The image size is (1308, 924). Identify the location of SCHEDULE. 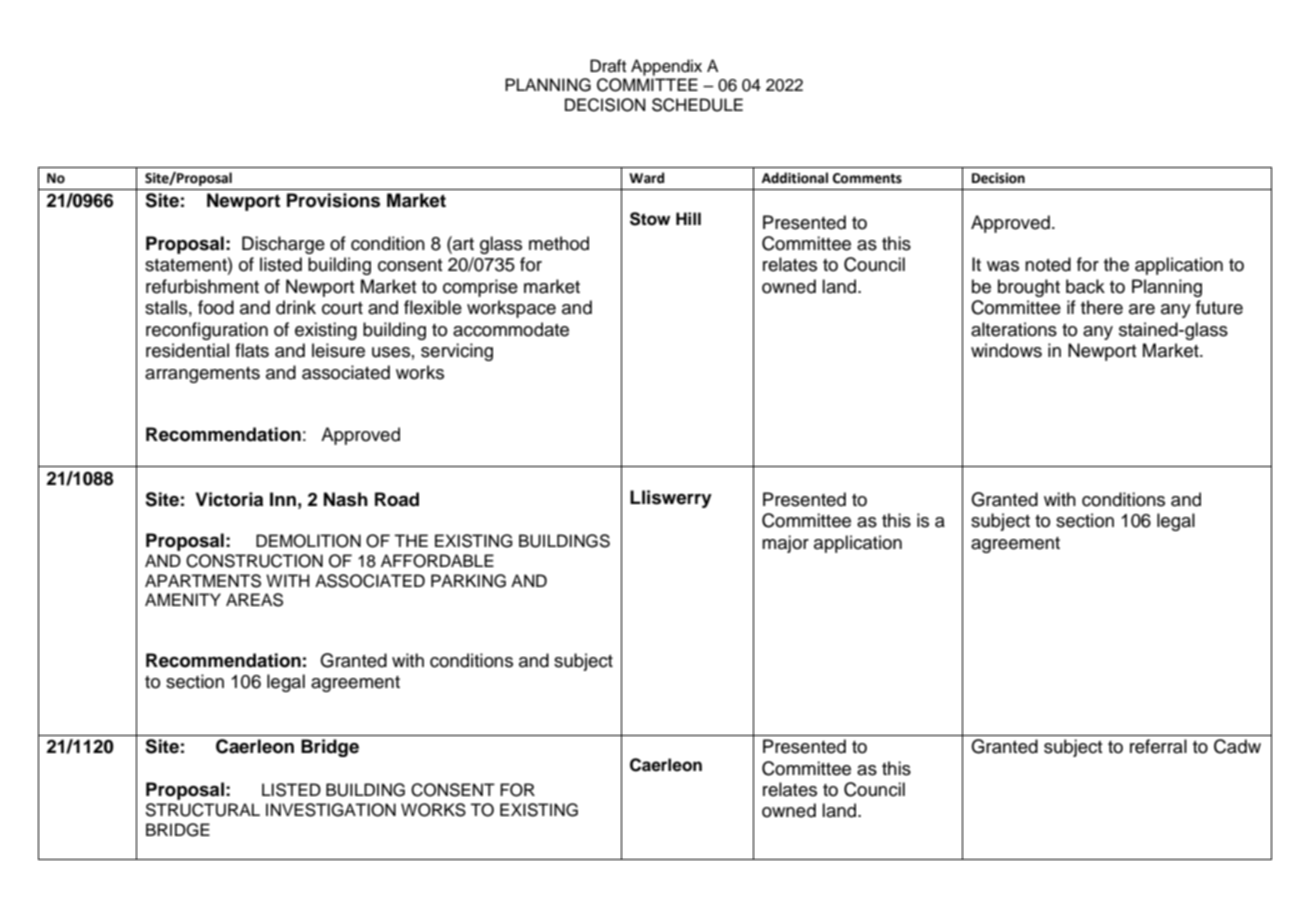
(697, 105).
